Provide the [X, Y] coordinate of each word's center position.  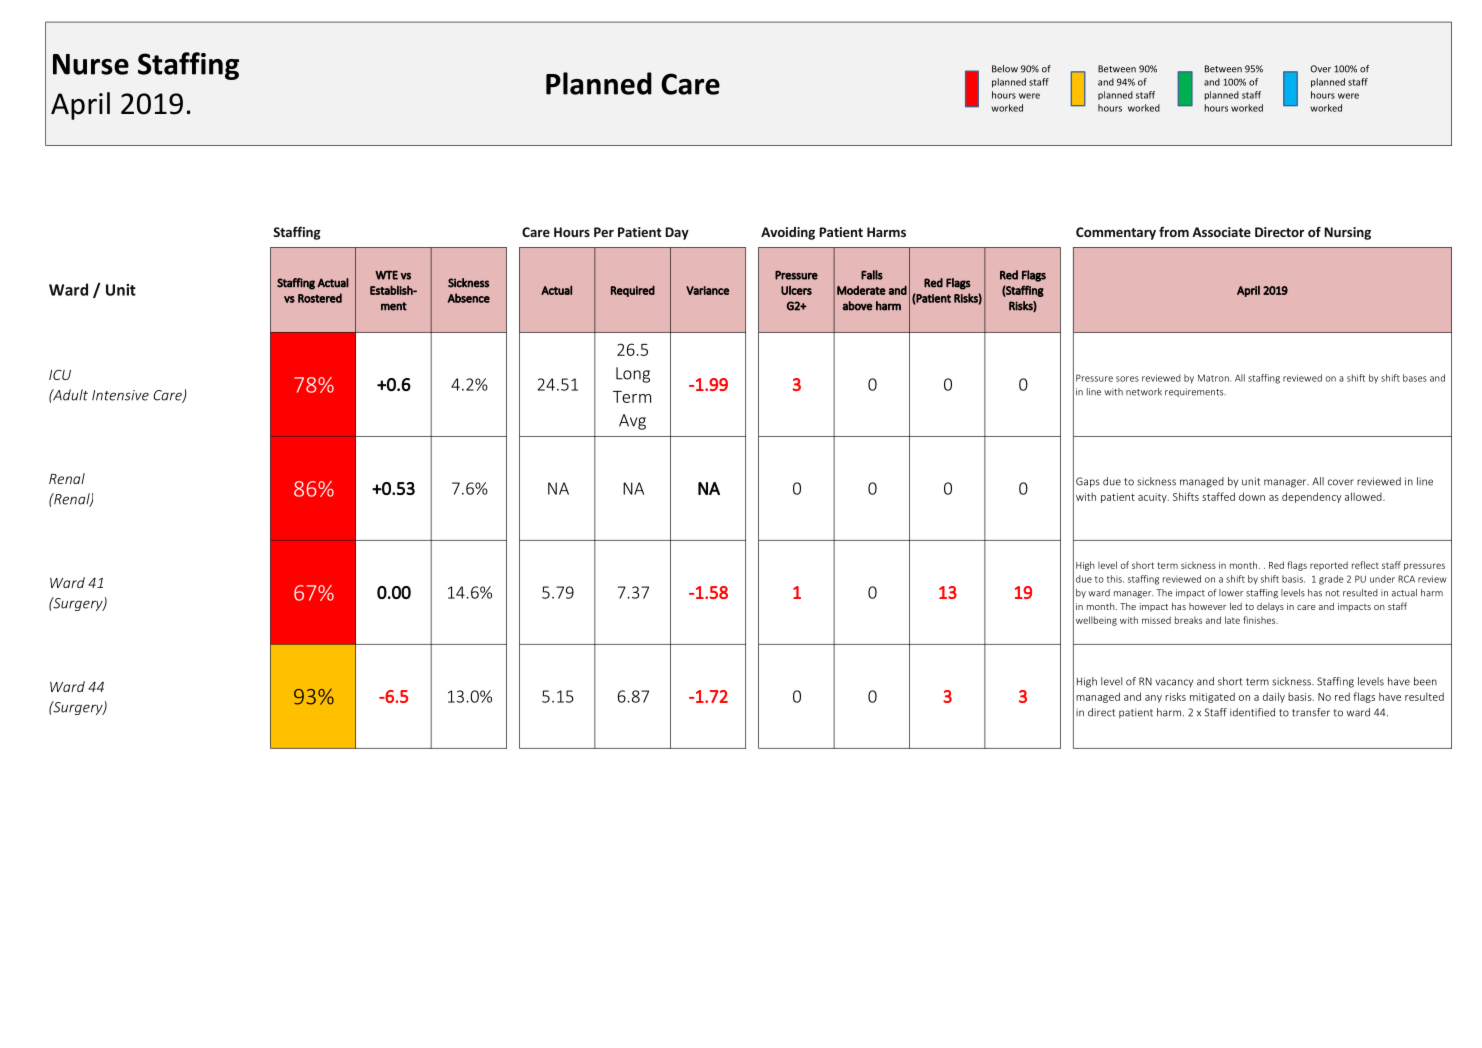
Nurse [91, 64]
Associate [1221, 232]
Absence [469, 298]
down [1252, 496]
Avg [632, 422]
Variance [707, 290]
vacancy [1174, 683]
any [1153, 699]
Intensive [120, 395]
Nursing [1347, 233]
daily [1274, 697]
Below [1005, 69]
